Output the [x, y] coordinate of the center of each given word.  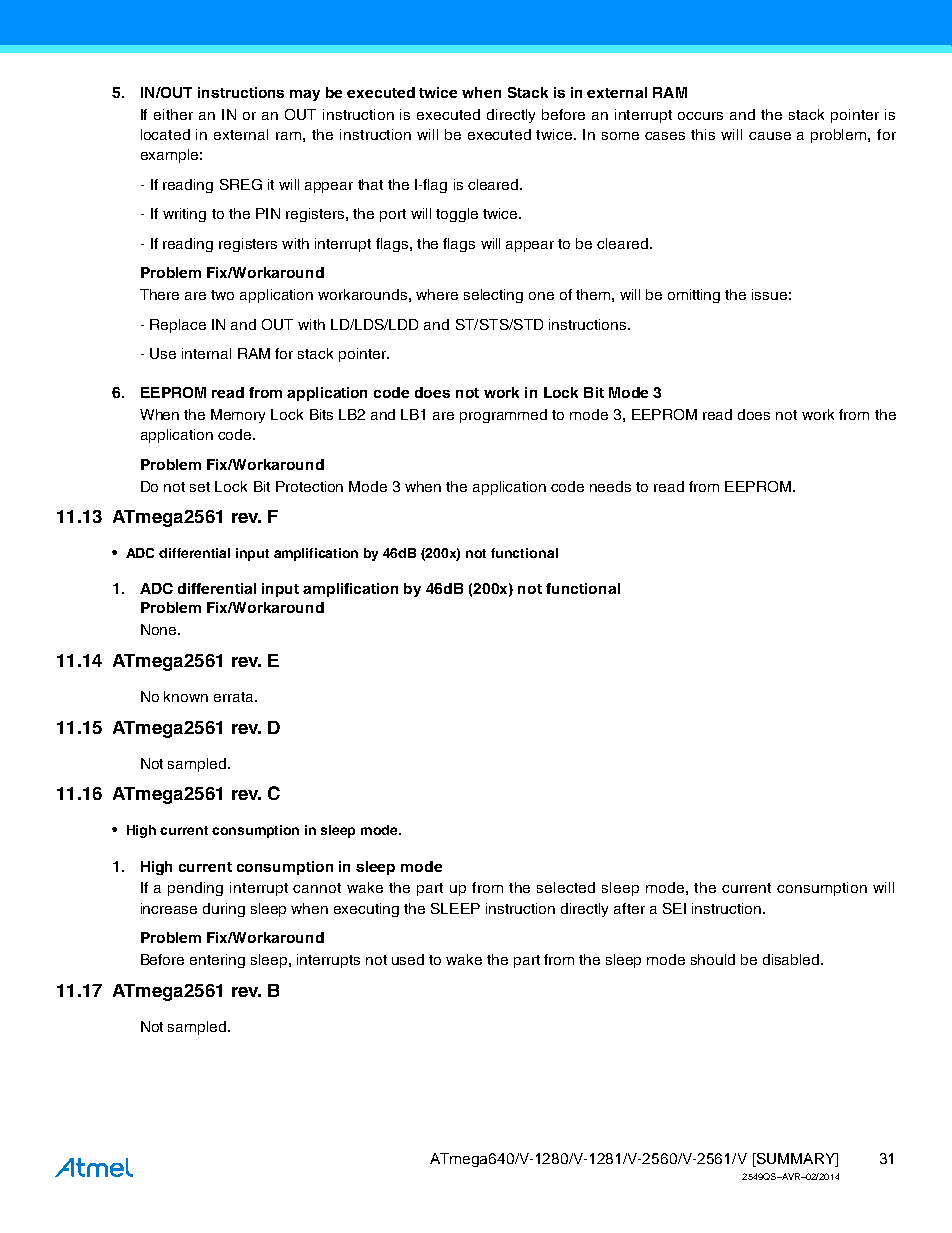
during [224, 910]
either [173, 114]
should [713, 959]
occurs [700, 116]
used [408, 959]
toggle [457, 215]
